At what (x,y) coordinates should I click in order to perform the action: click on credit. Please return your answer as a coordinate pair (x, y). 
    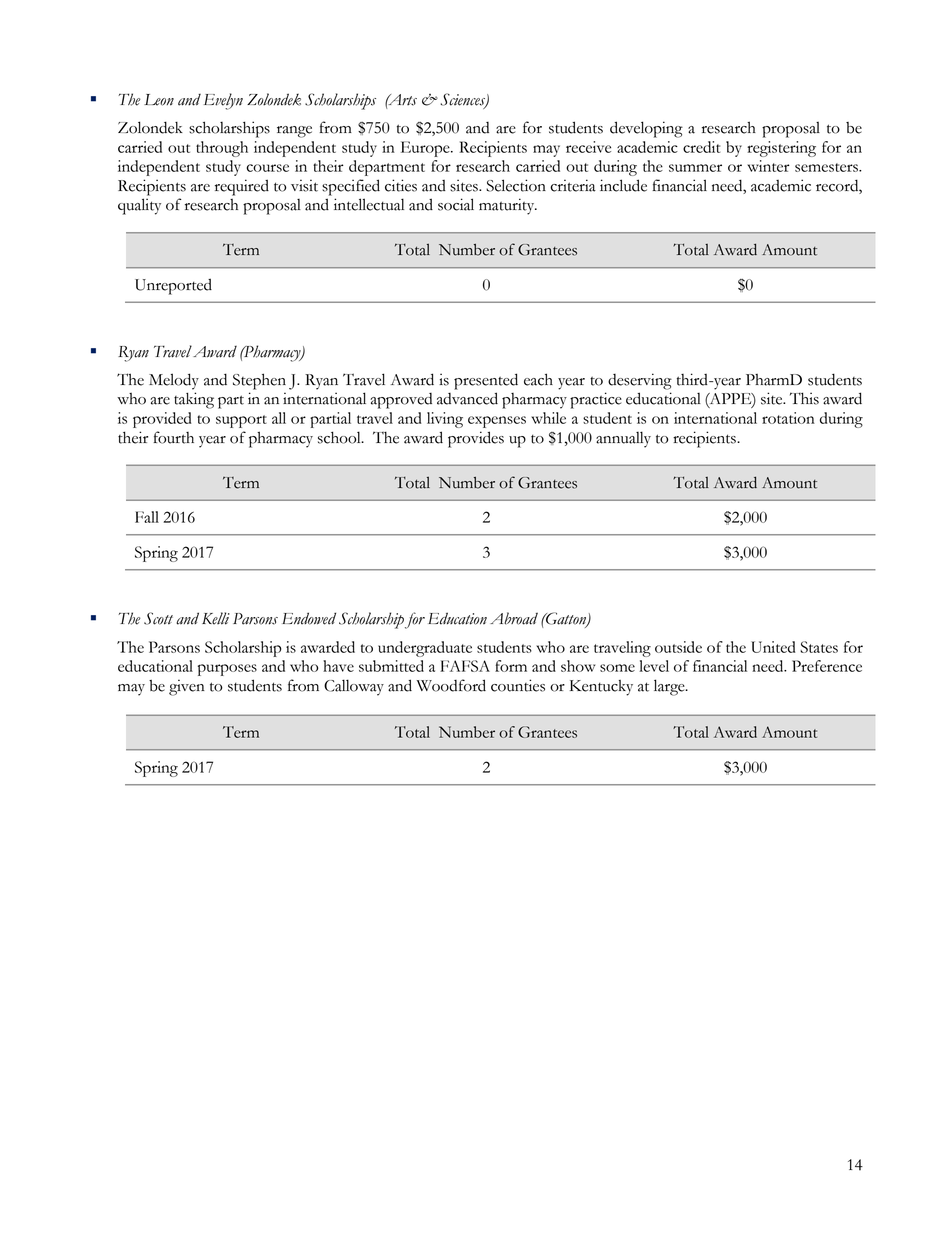
    Looking at the image, I should click on (701, 147).
